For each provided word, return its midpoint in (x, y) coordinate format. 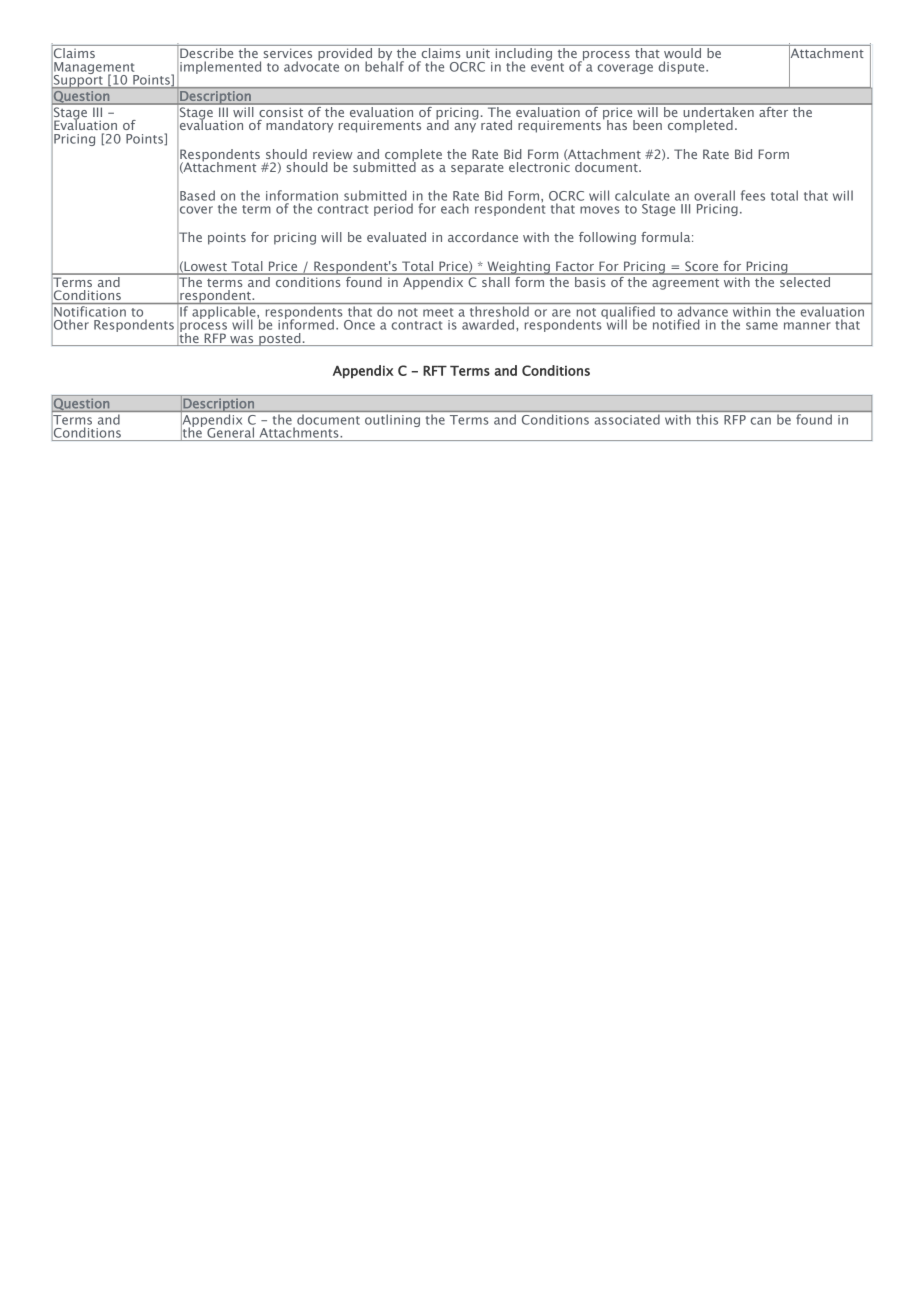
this (707, 420)
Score (702, 267)
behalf (384, 65)
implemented (220, 67)
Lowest (206, 266)
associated (627, 420)
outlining (392, 421)
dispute (683, 67)
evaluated (396, 237)
